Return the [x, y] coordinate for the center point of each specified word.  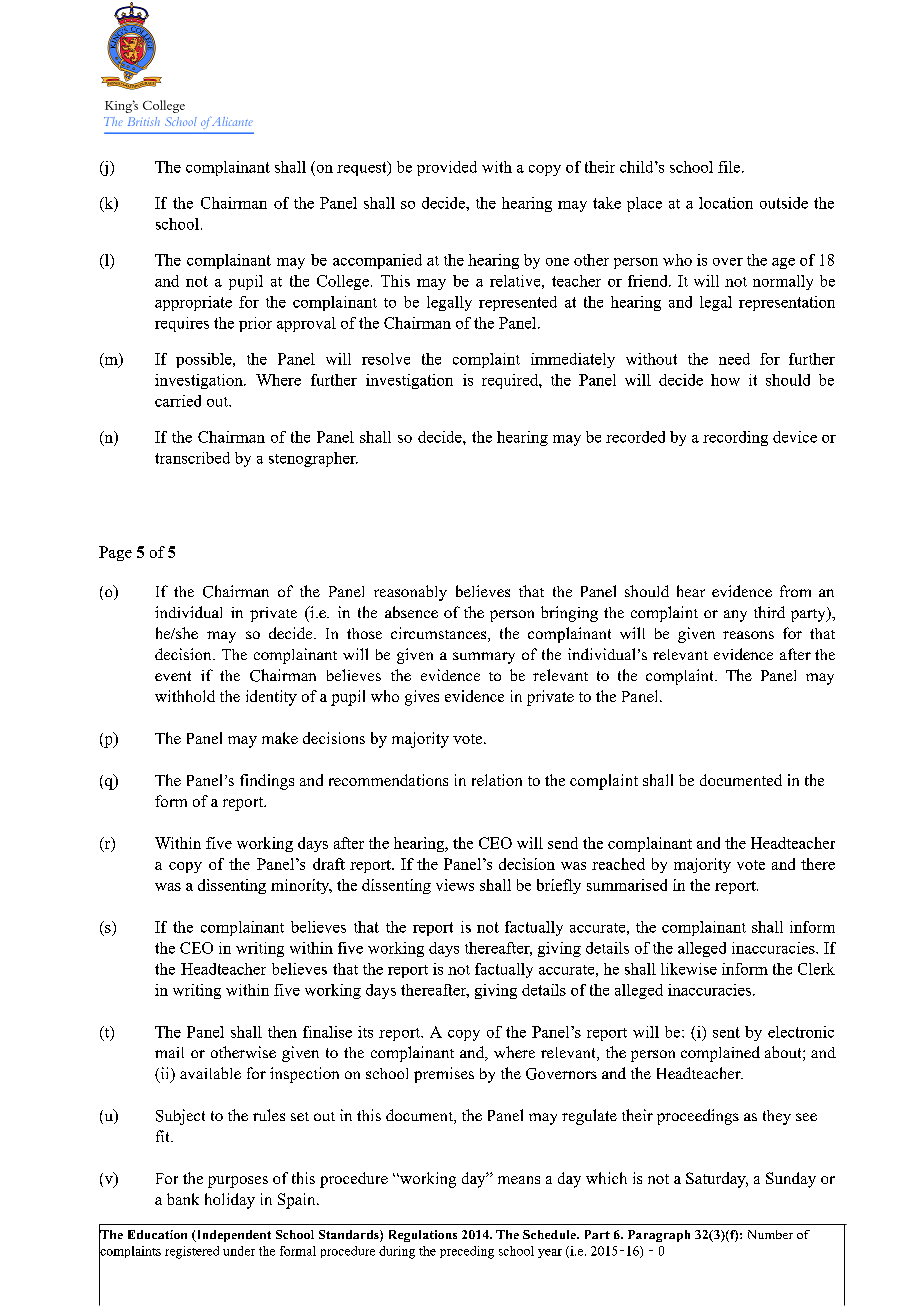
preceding [467, 1252]
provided [447, 168]
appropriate [193, 303]
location [726, 203]
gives [422, 698]
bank [183, 1199]
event [173, 676]
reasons [748, 635]
